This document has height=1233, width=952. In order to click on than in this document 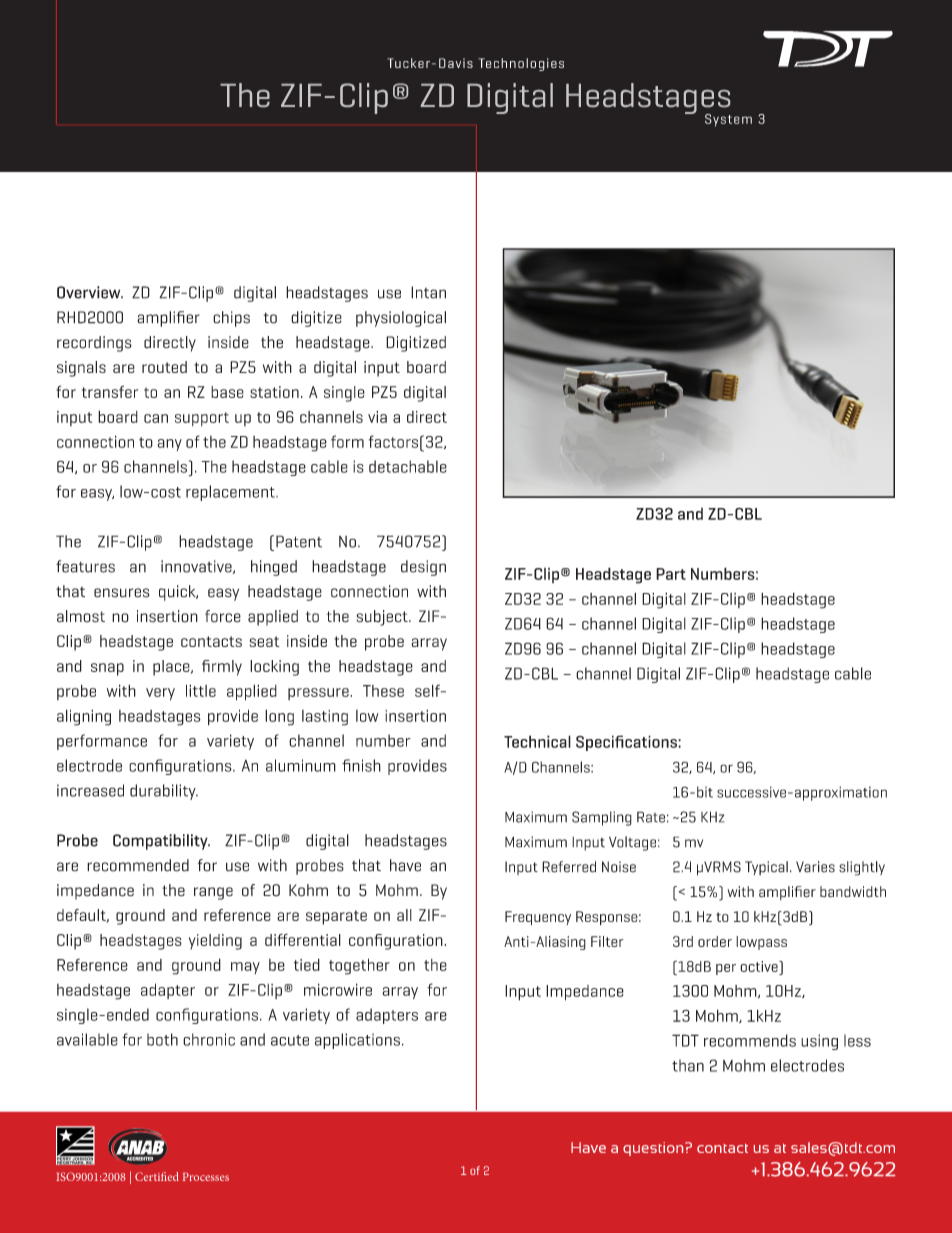, I will do `click(688, 1065)`.
